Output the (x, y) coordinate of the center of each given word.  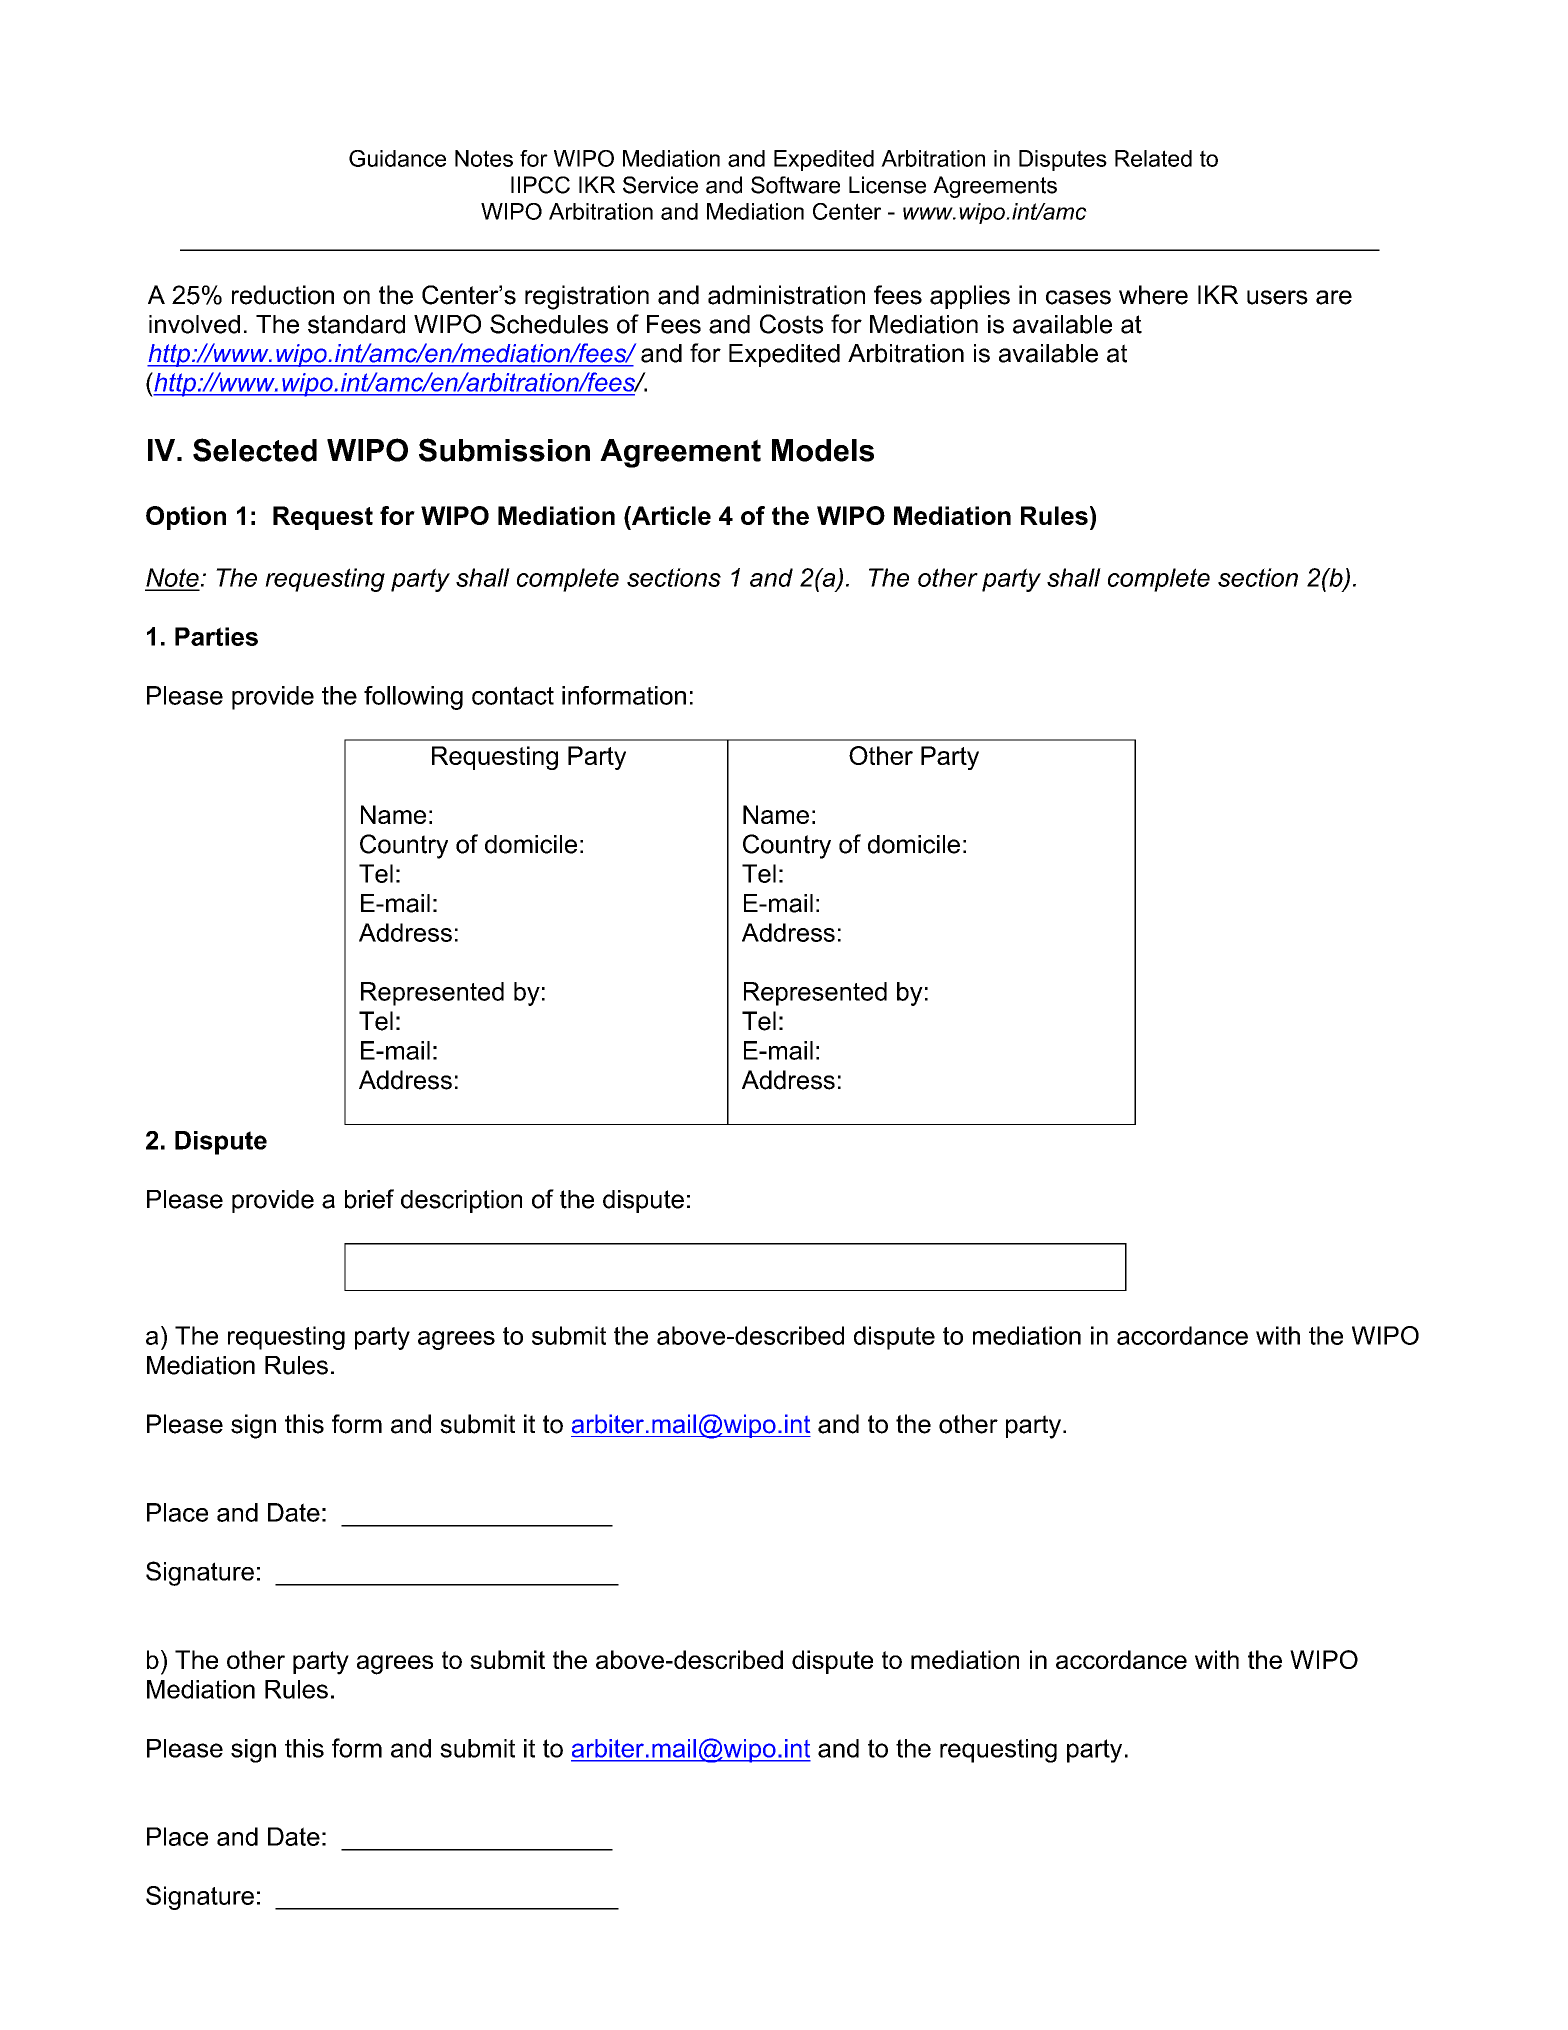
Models (823, 450)
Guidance (397, 158)
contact (513, 695)
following (413, 698)
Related (1153, 158)
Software (795, 185)
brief (369, 1199)
